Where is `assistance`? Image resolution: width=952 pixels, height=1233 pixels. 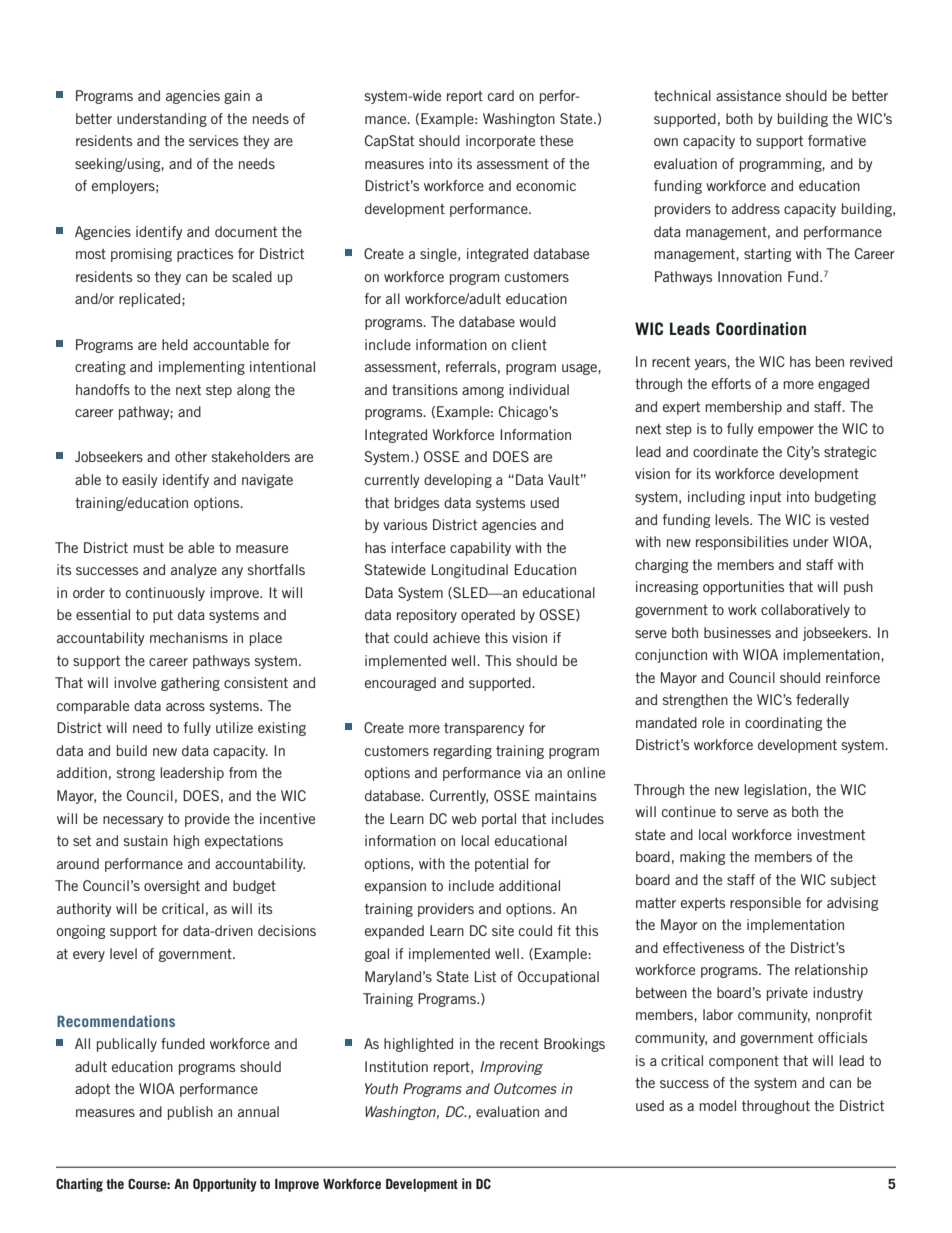
assistance is located at coordinates (748, 95).
